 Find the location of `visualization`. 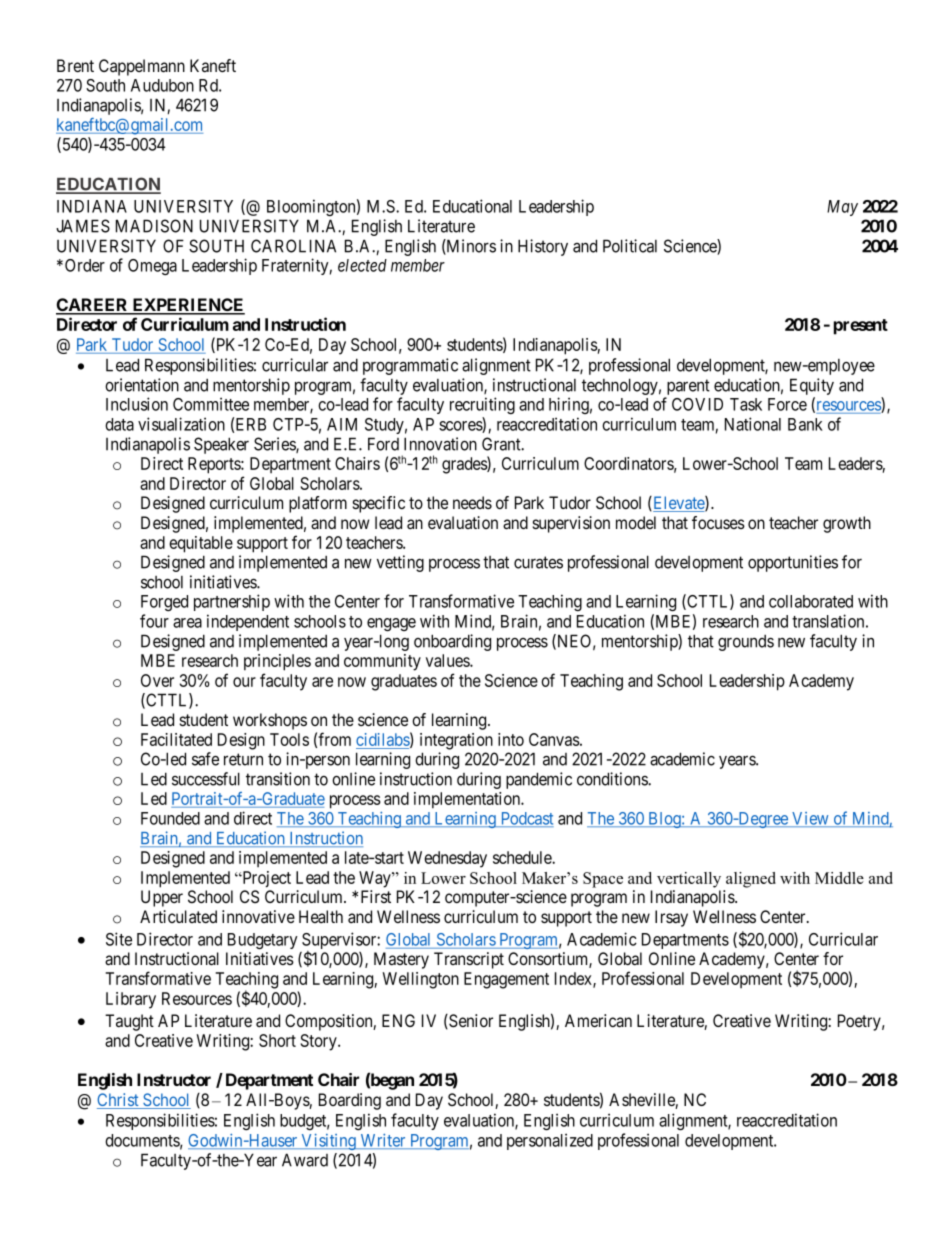

visualization is located at coordinates (181, 424).
